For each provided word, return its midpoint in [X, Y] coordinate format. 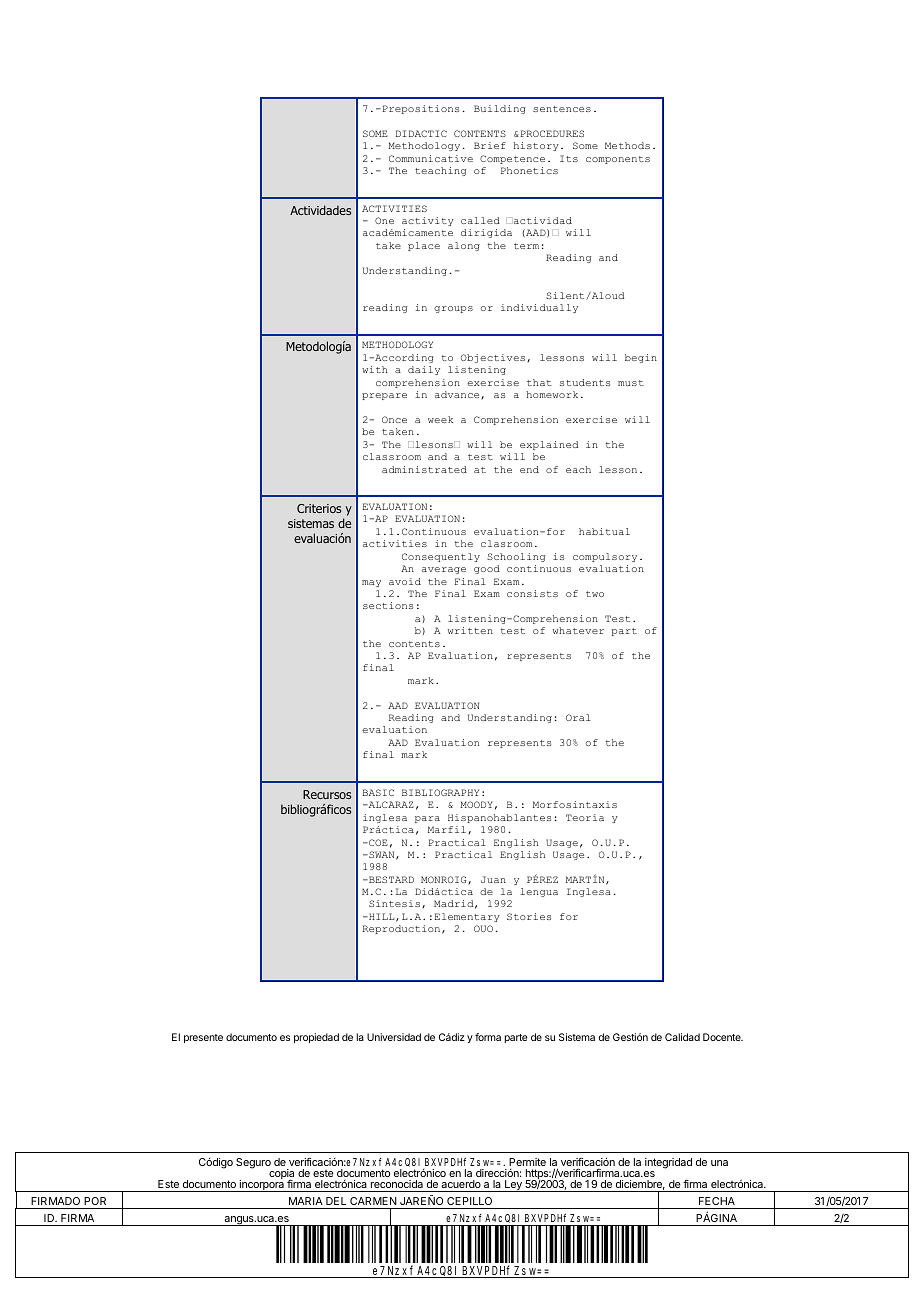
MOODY [476, 804]
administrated [424, 469]
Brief [490, 145]
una [719, 1163]
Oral [578, 717]
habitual [604, 531]
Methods [627, 145]
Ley [513, 1186]
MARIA [306, 1201]
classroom [392, 456]
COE [377, 842]
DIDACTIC [421, 133]
